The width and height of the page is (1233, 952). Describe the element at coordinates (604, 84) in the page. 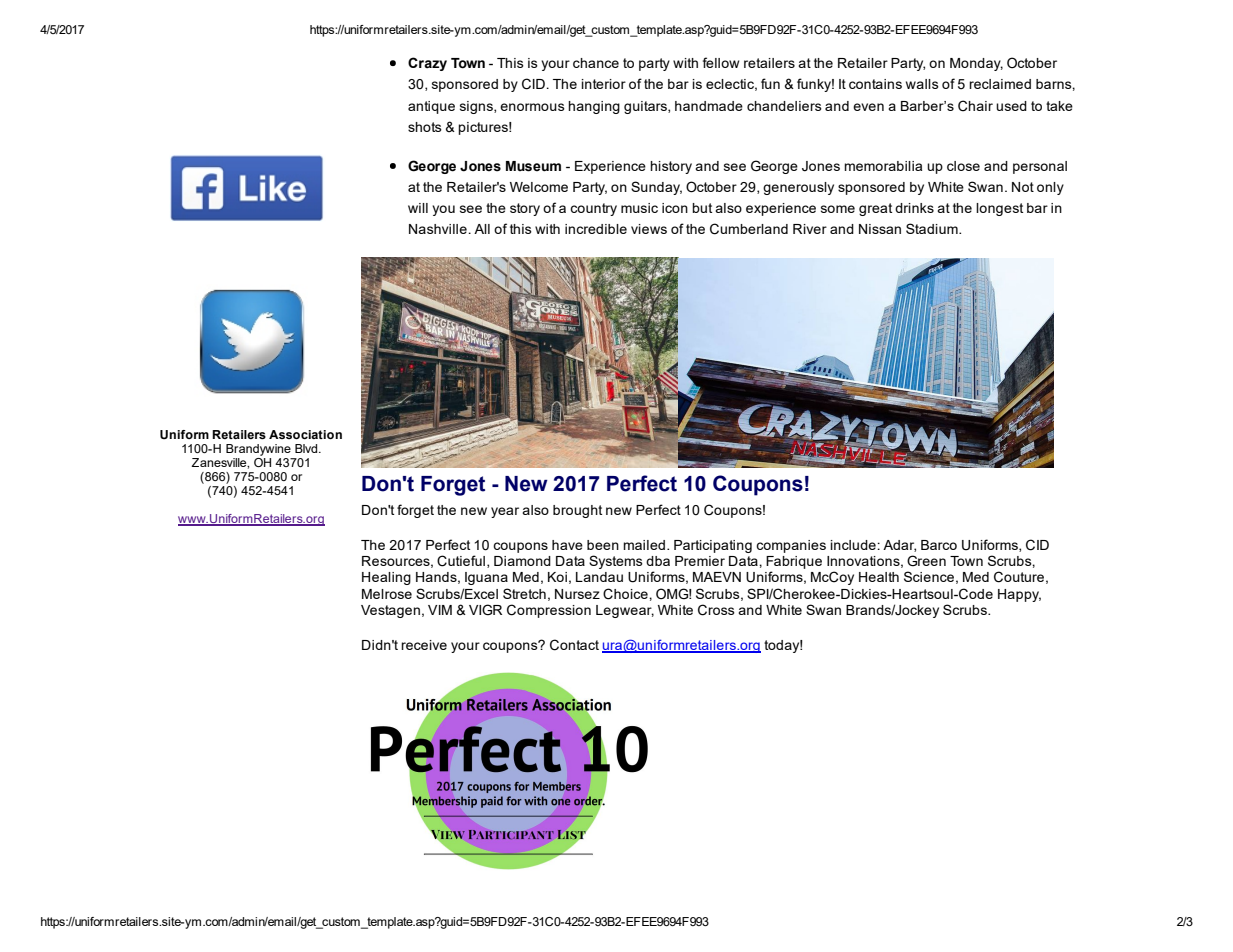

I see `interior` at that location.
